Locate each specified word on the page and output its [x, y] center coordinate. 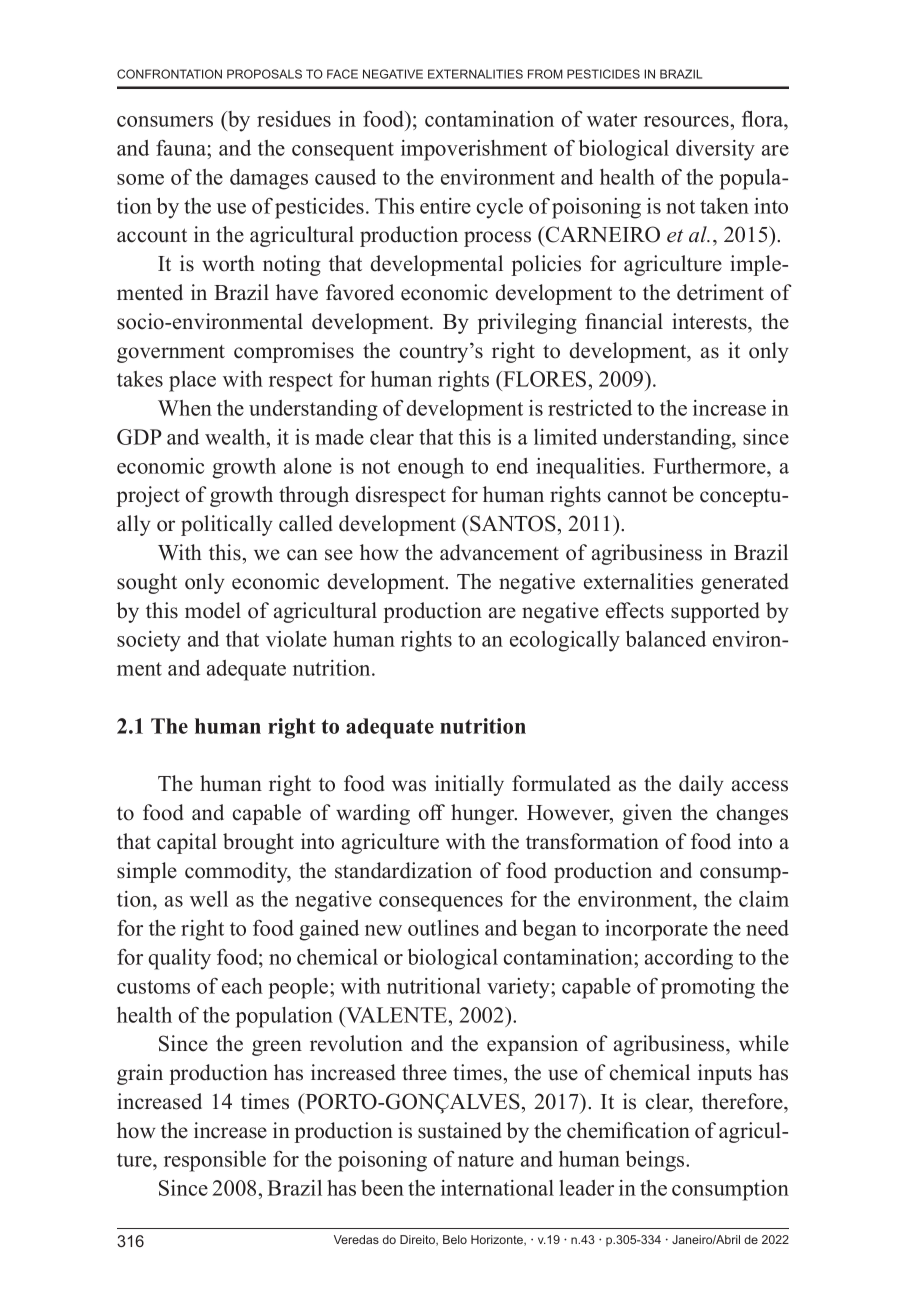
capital [187, 843]
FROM [545, 74]
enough [431, 468]
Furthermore [710, 466]
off [432, 812]
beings [656, 1161]
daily [701, 785]
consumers [165, 121]
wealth [236, 437]
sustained [459, 1130]
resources [687, 121]
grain [140, 1074]
